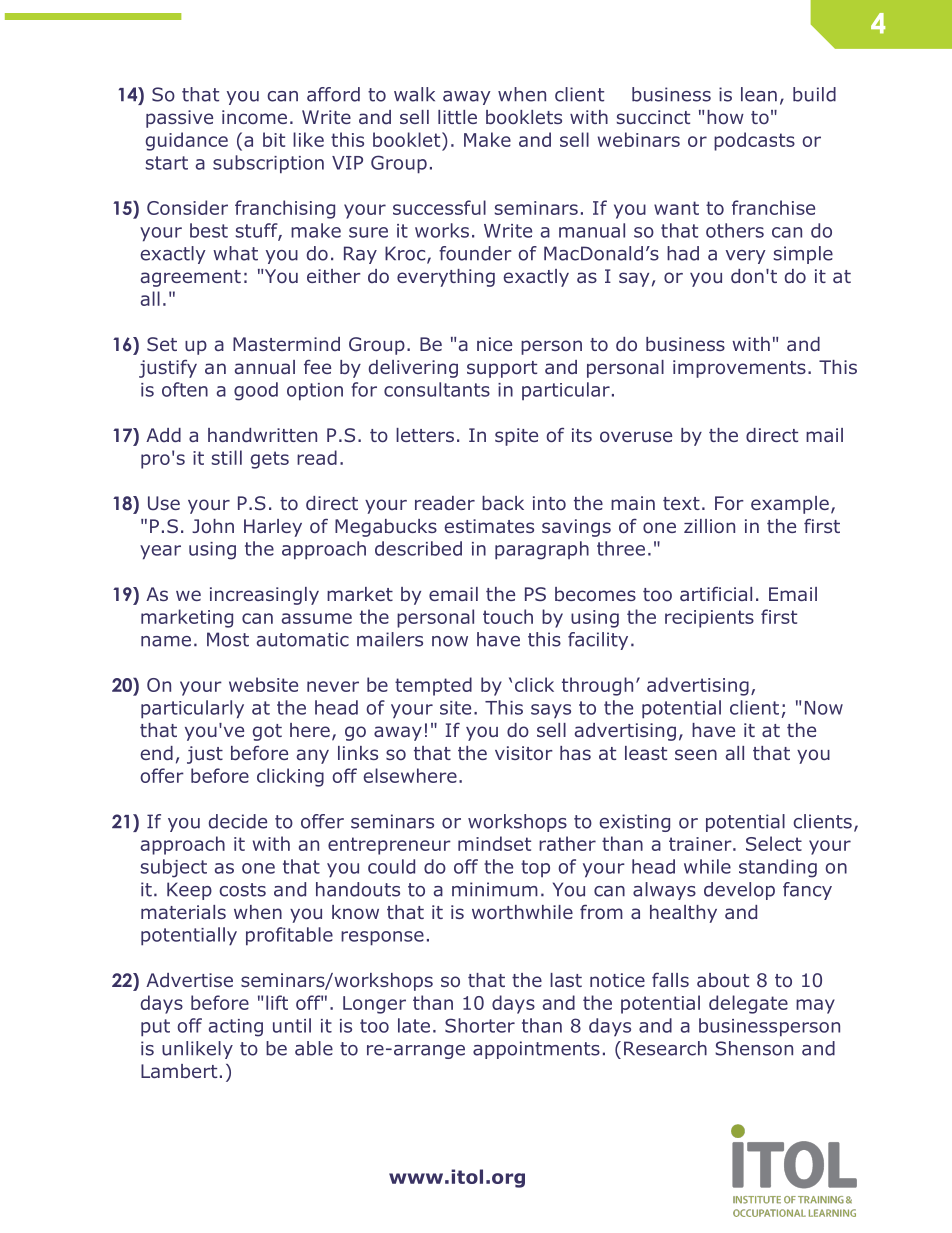 This screenshot has height=1233, width=952. Describe the element at coordinates (709, 526) in the screenshot. I see `zillion` at that location.
